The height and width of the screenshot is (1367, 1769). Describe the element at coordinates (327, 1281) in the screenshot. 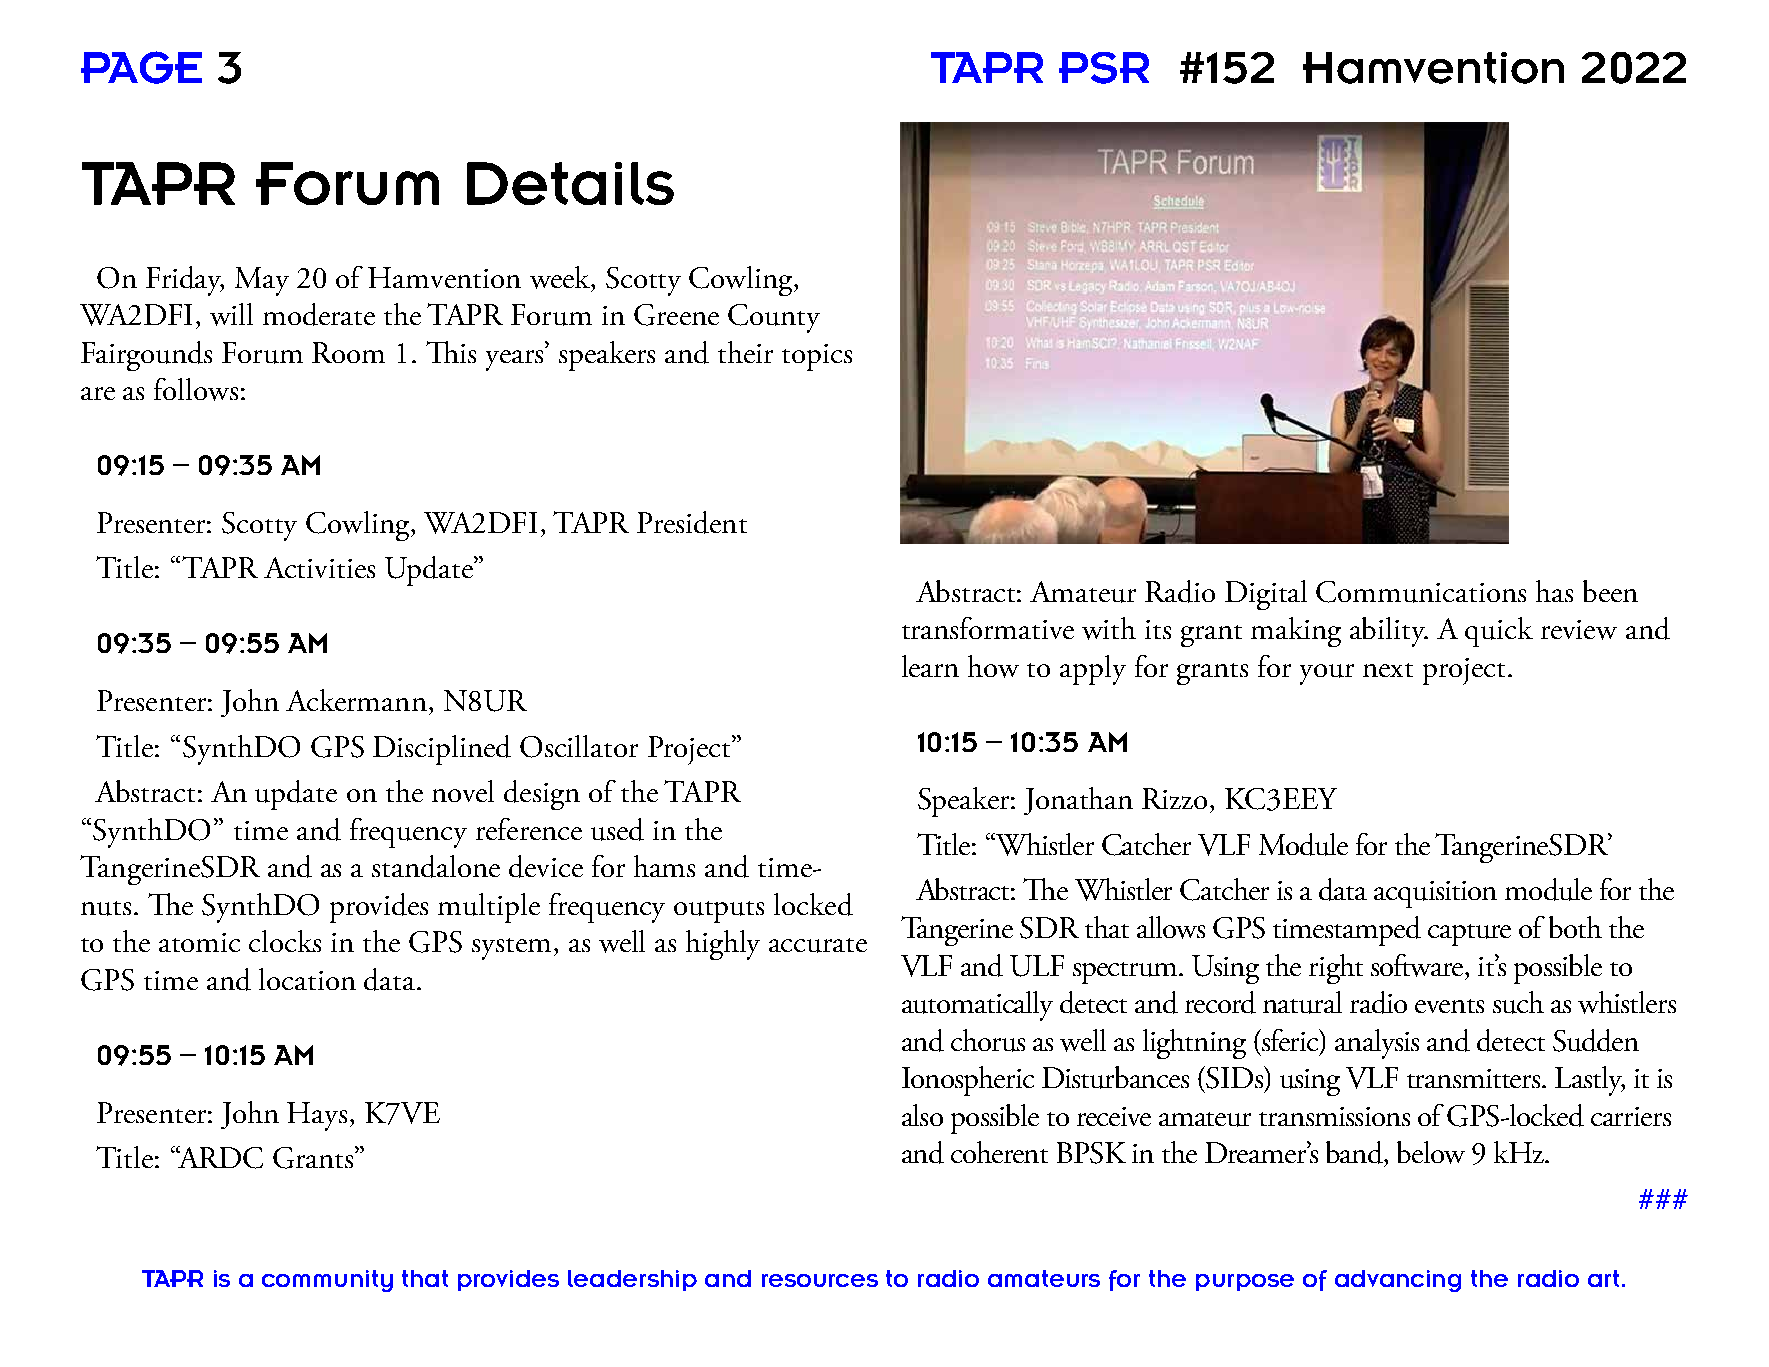

I see `community` at that location.
